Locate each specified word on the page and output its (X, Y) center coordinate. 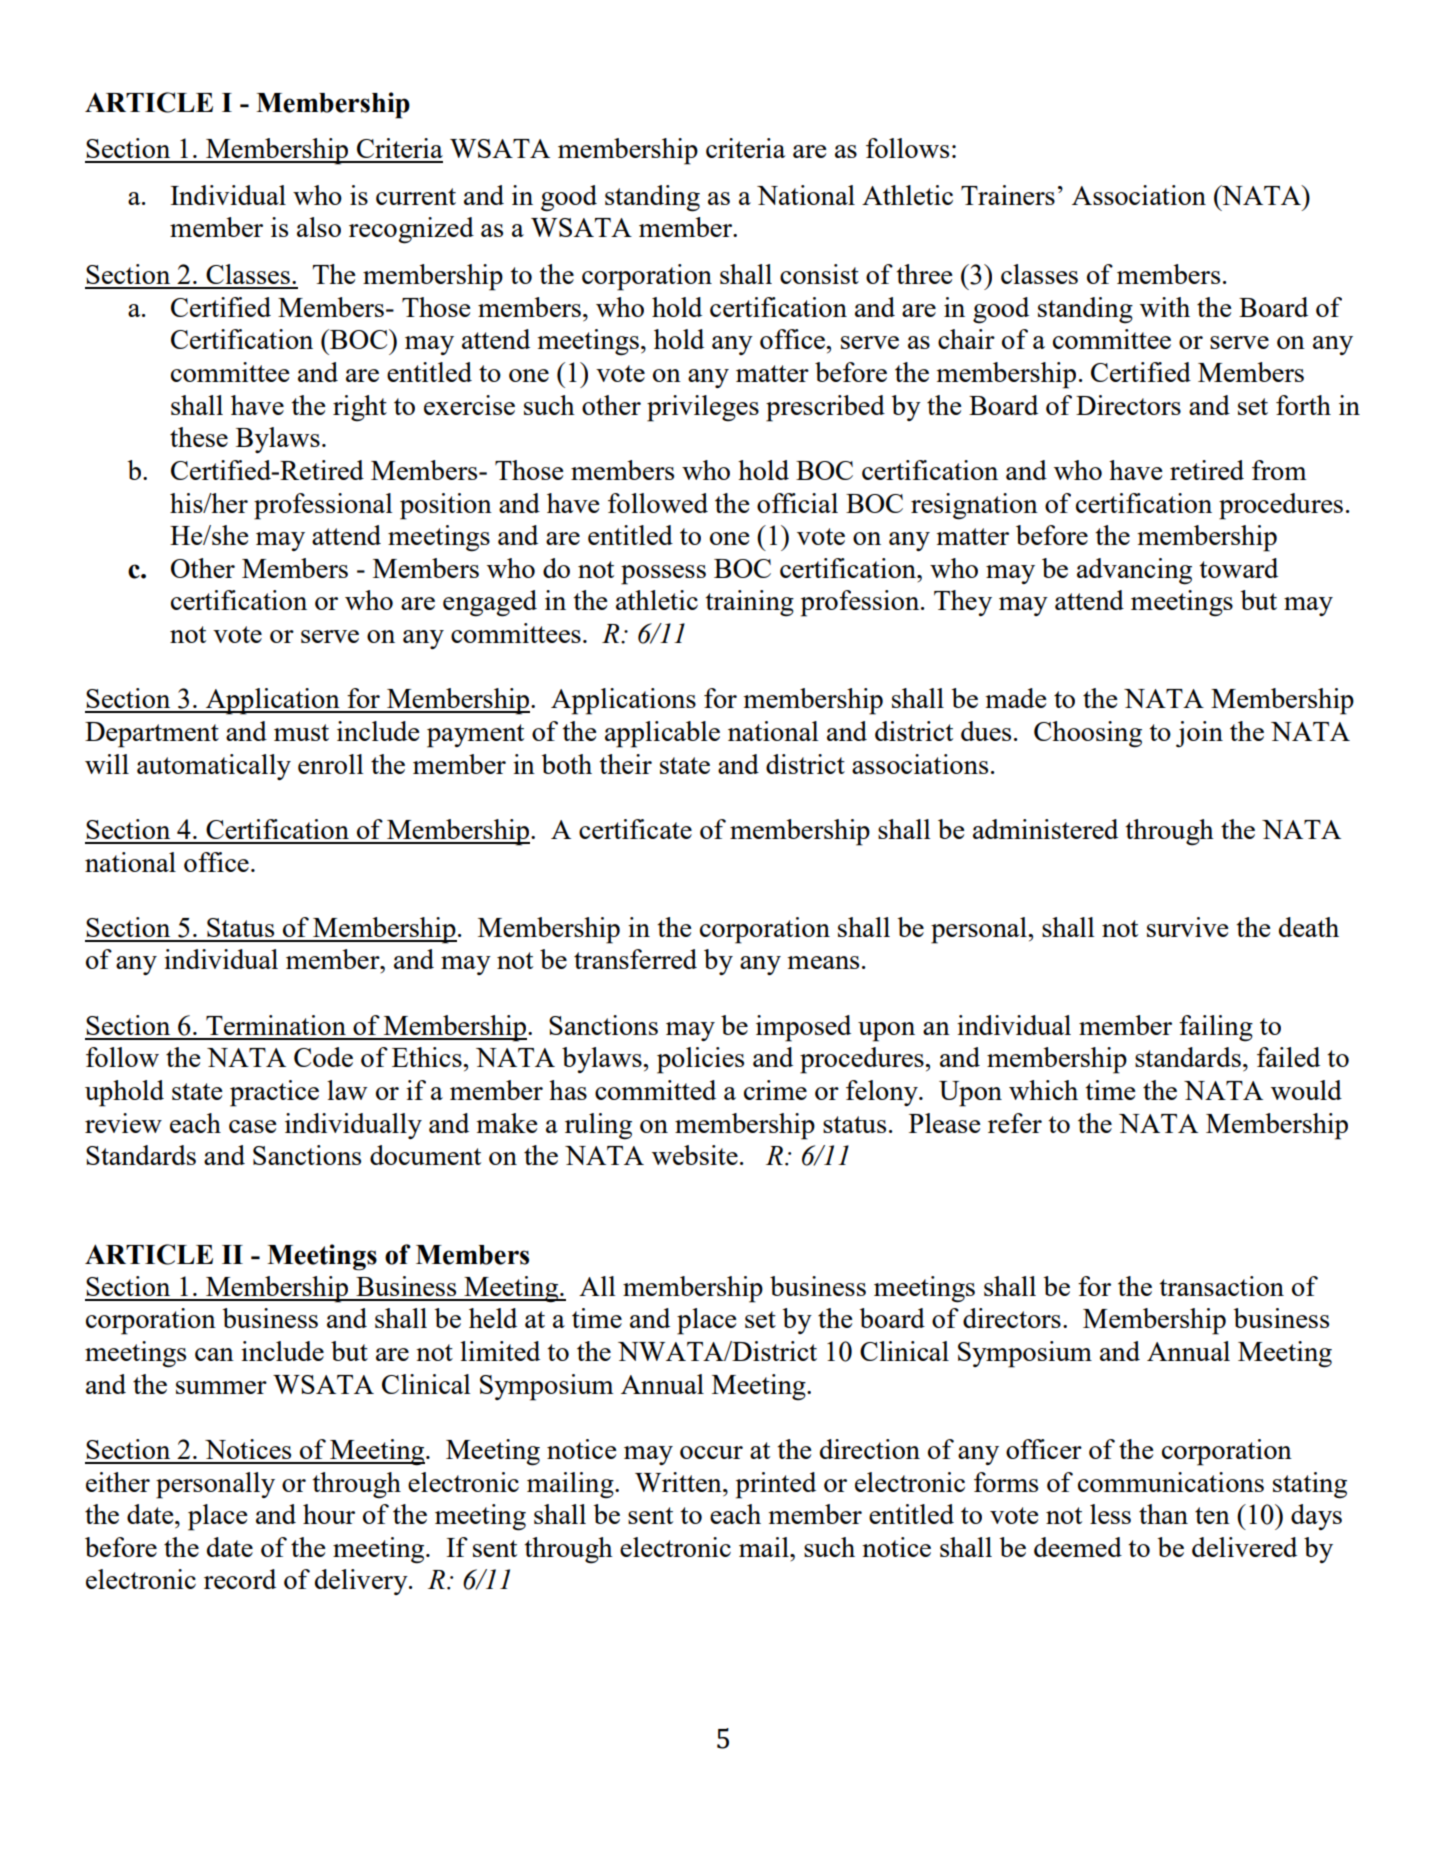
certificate (635, 829)
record (240, 1579)
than (1163, 1514)
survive (1188, 927)
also (319, 227)
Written (679, 1482)
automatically (214, 767)
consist (819, 274)
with (1165, 307)
